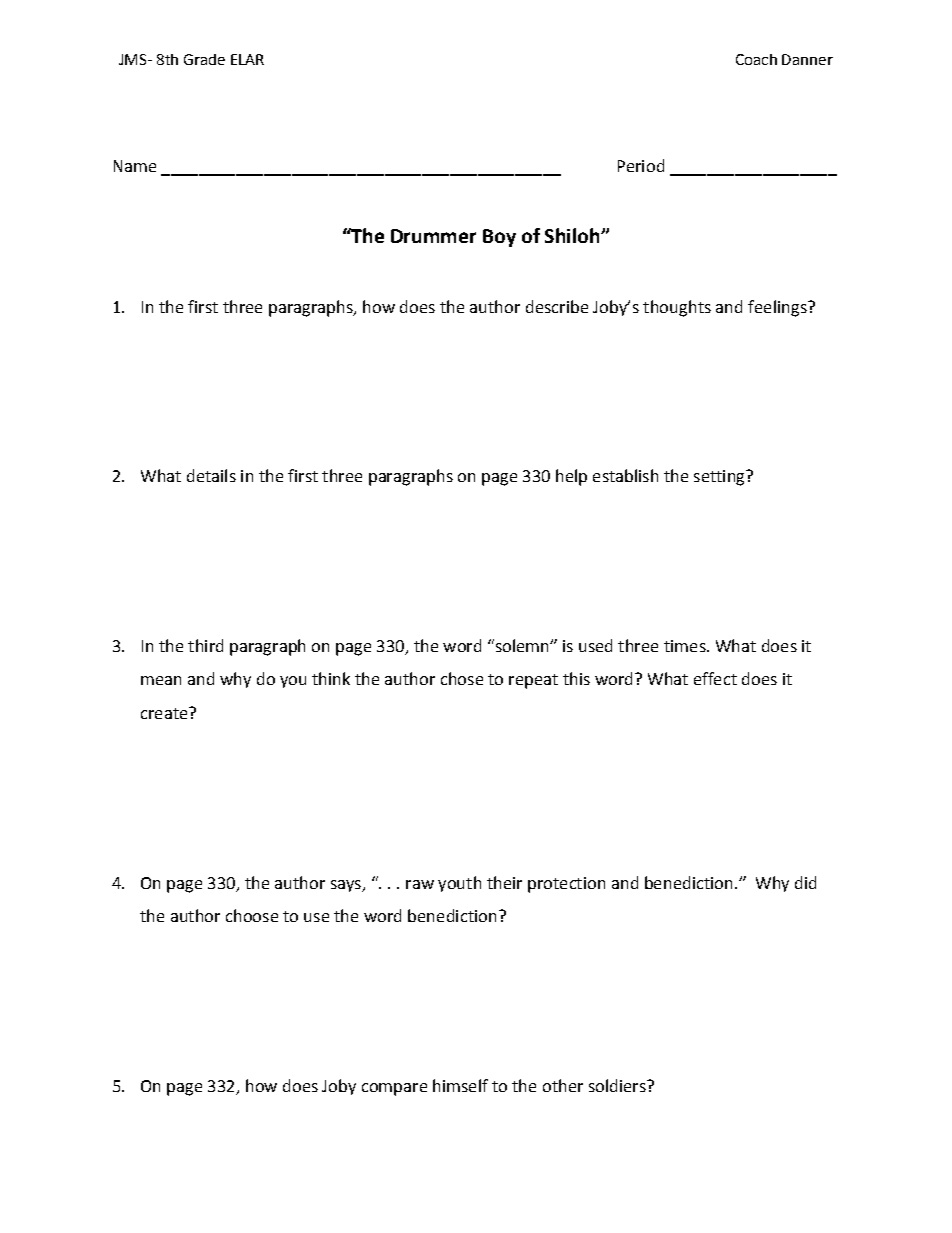 This document has width=952, height=1233. Describe the element at coordinates (677, 308) in the document. I see `thoughts` at that location.
